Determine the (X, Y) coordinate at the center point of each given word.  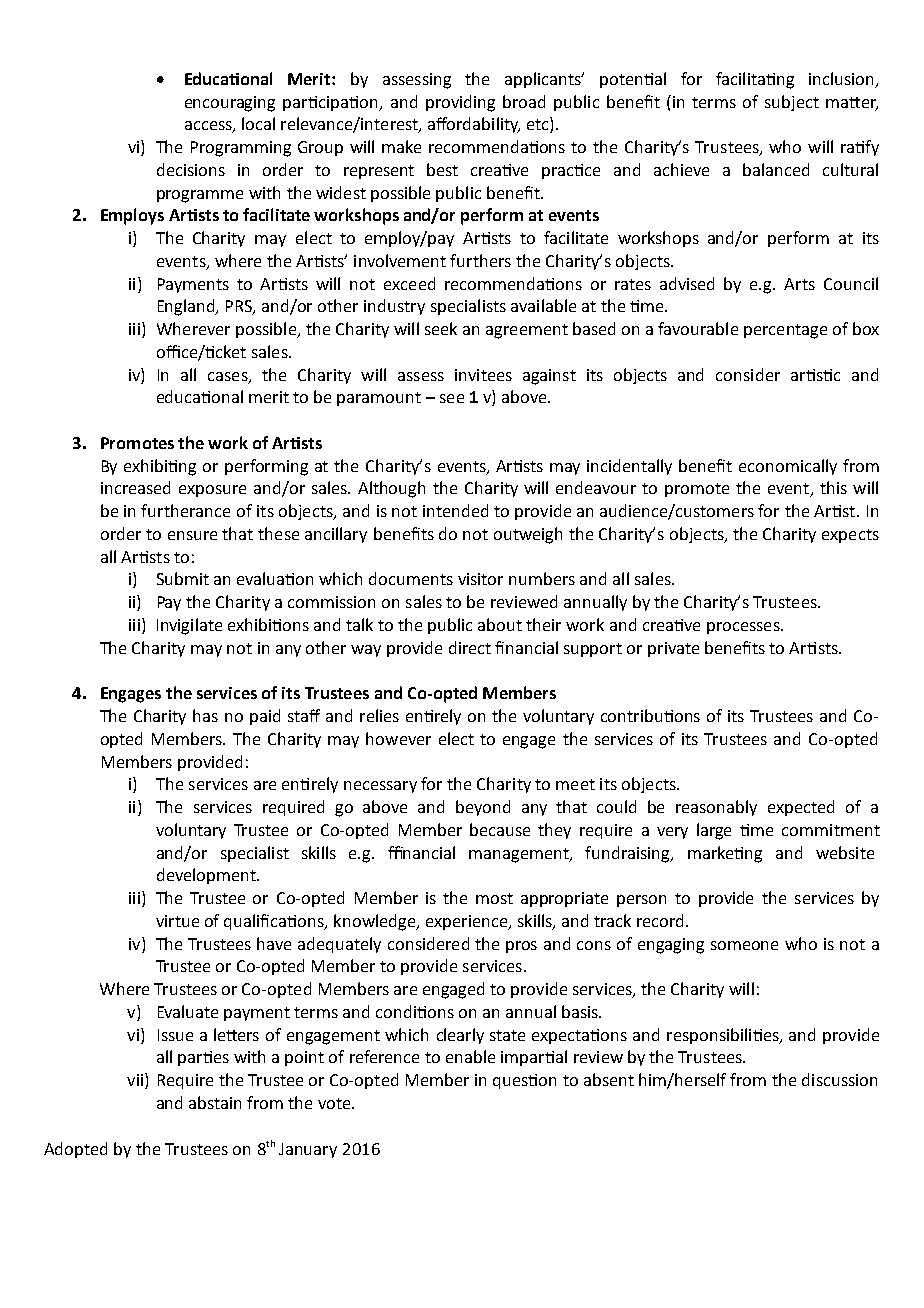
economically (788, 467)
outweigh (528, 535)
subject (792, 103)
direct (470, 647)
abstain (215, 1102)
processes (744, 628)
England (188, 307)
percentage (785, 331)
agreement (527, 331)
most (494, 898)
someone (744, 945)
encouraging (230, 104)
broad (524, 101)
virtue (177, 921)
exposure (212, 491)
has (205, 715)
